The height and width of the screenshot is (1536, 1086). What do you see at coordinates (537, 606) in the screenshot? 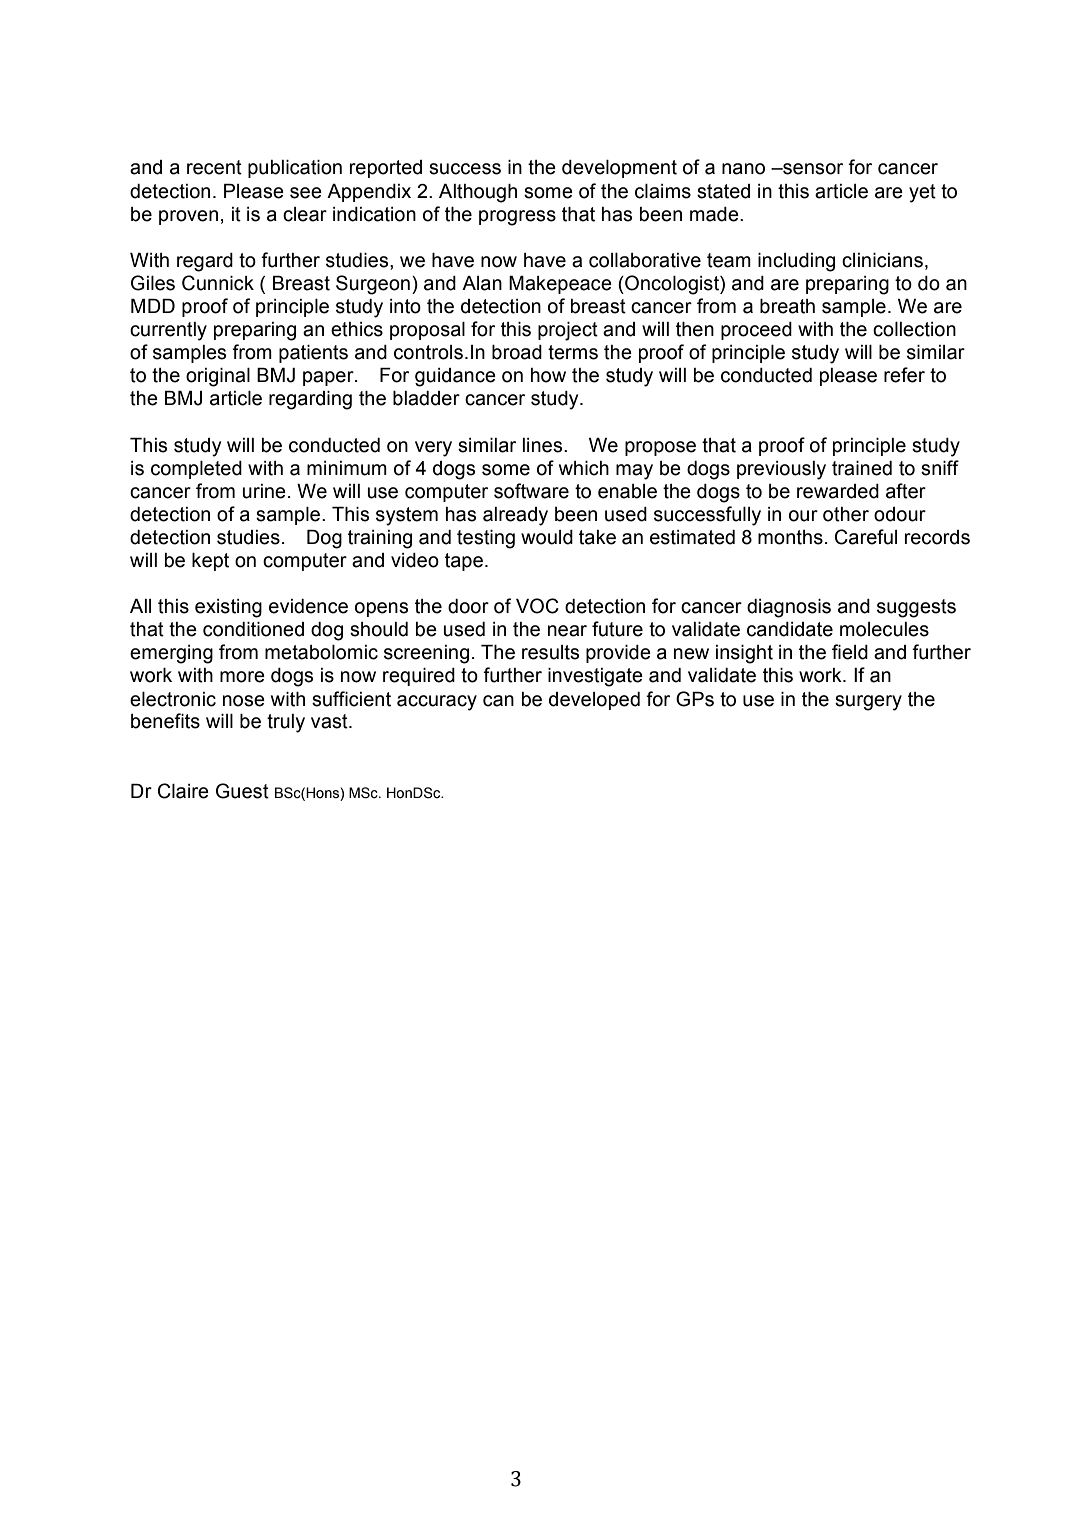
I see `VOC` at bounding box center [537, 606].
